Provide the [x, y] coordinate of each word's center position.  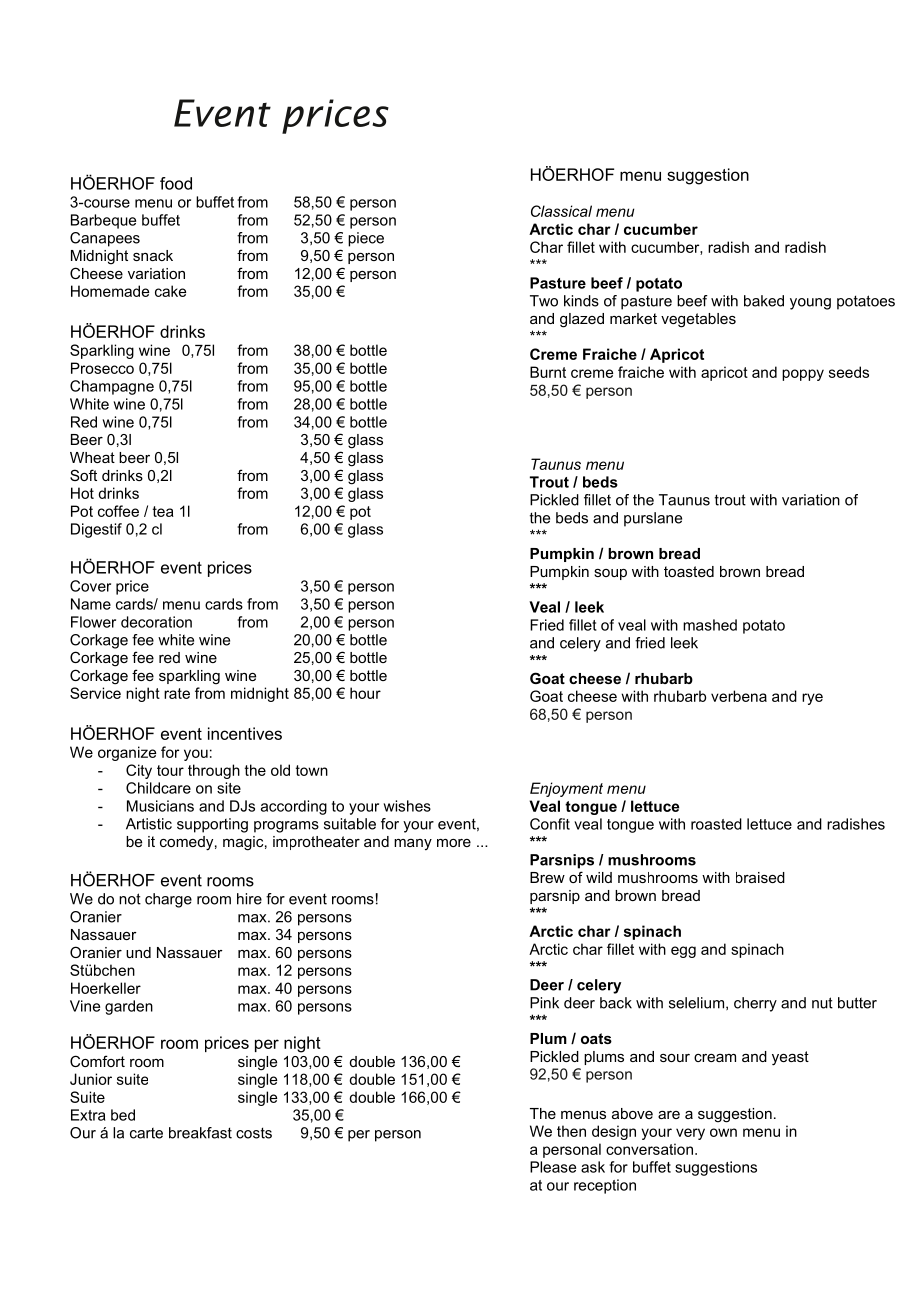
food [176, 183]
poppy [803, 375]
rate [177, 693]
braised [760, 877]
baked [764, 301]
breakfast [200, 1133]
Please [553, 1167]
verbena [739, 696]
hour [365, 693]
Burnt [548, 372]
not [130, 899]
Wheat [92, 457]
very [690, 1134]
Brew [547, 877]
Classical [561, 211]
